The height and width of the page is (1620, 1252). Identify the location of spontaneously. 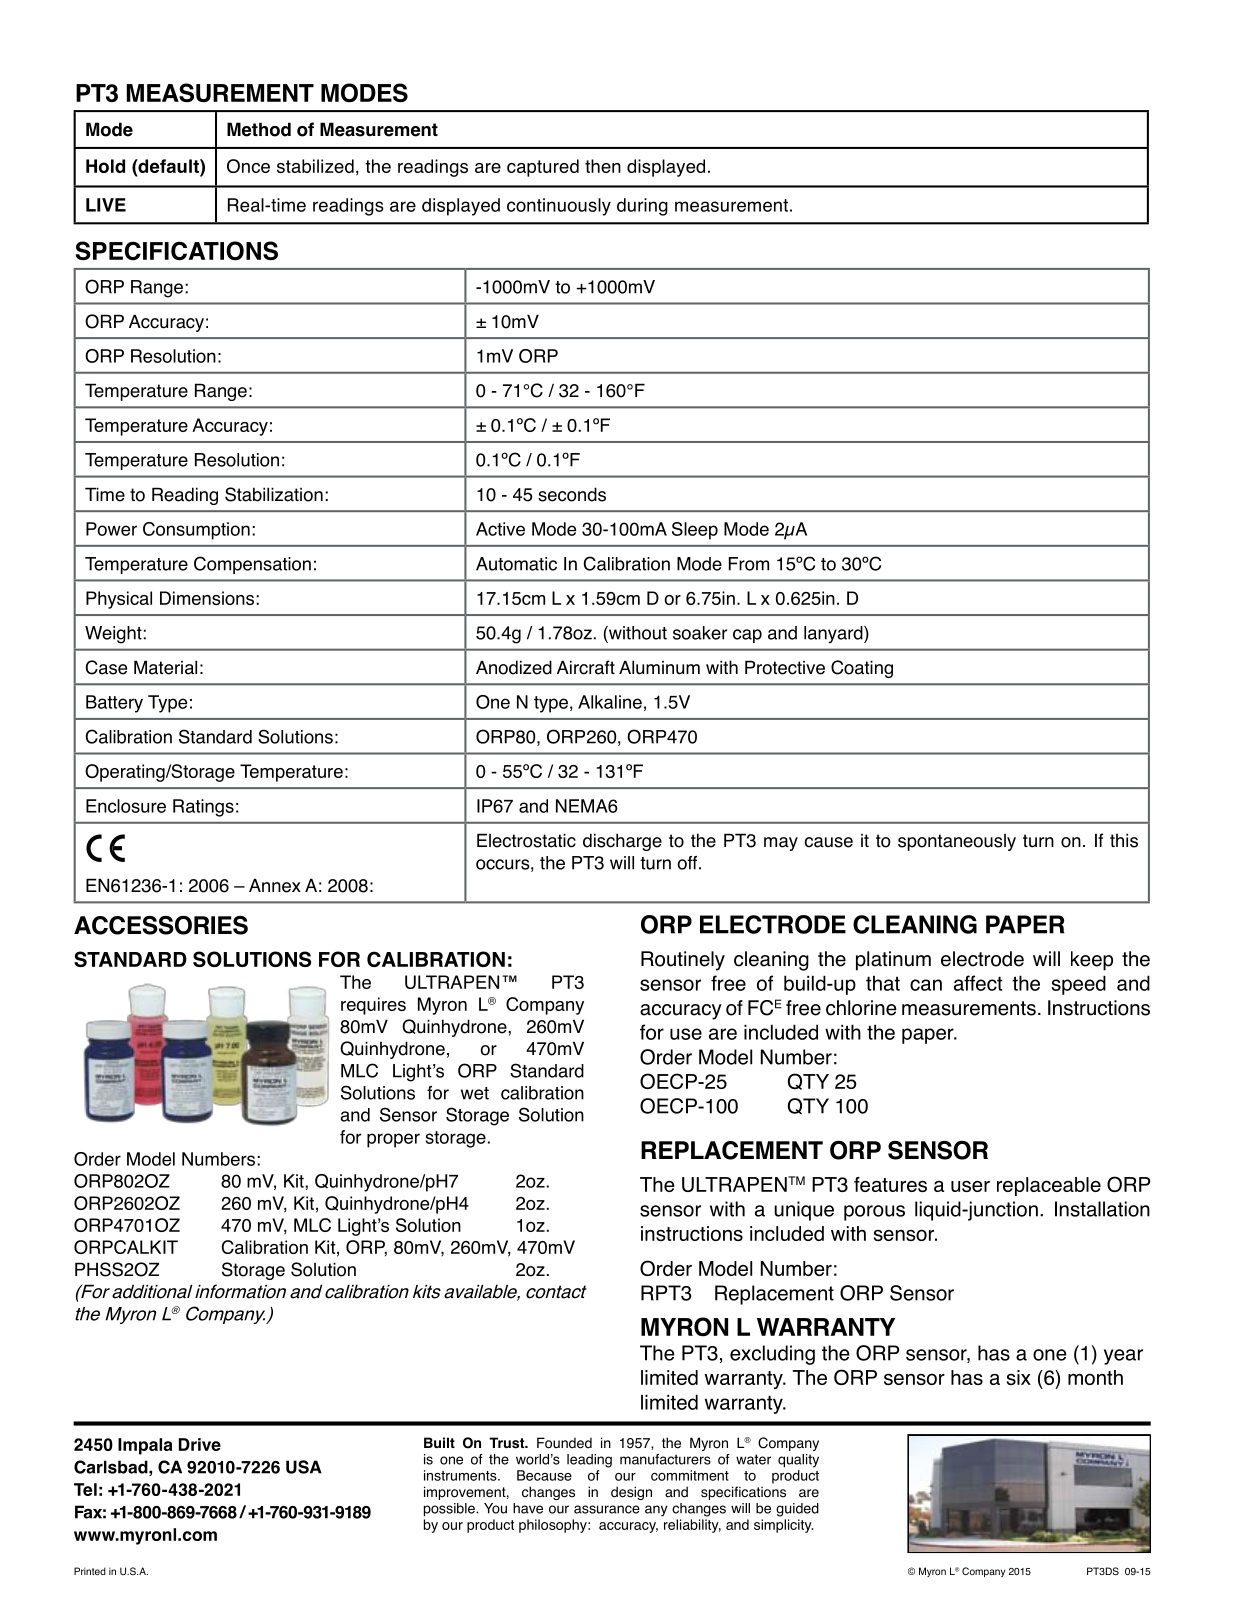
(957, 842).
